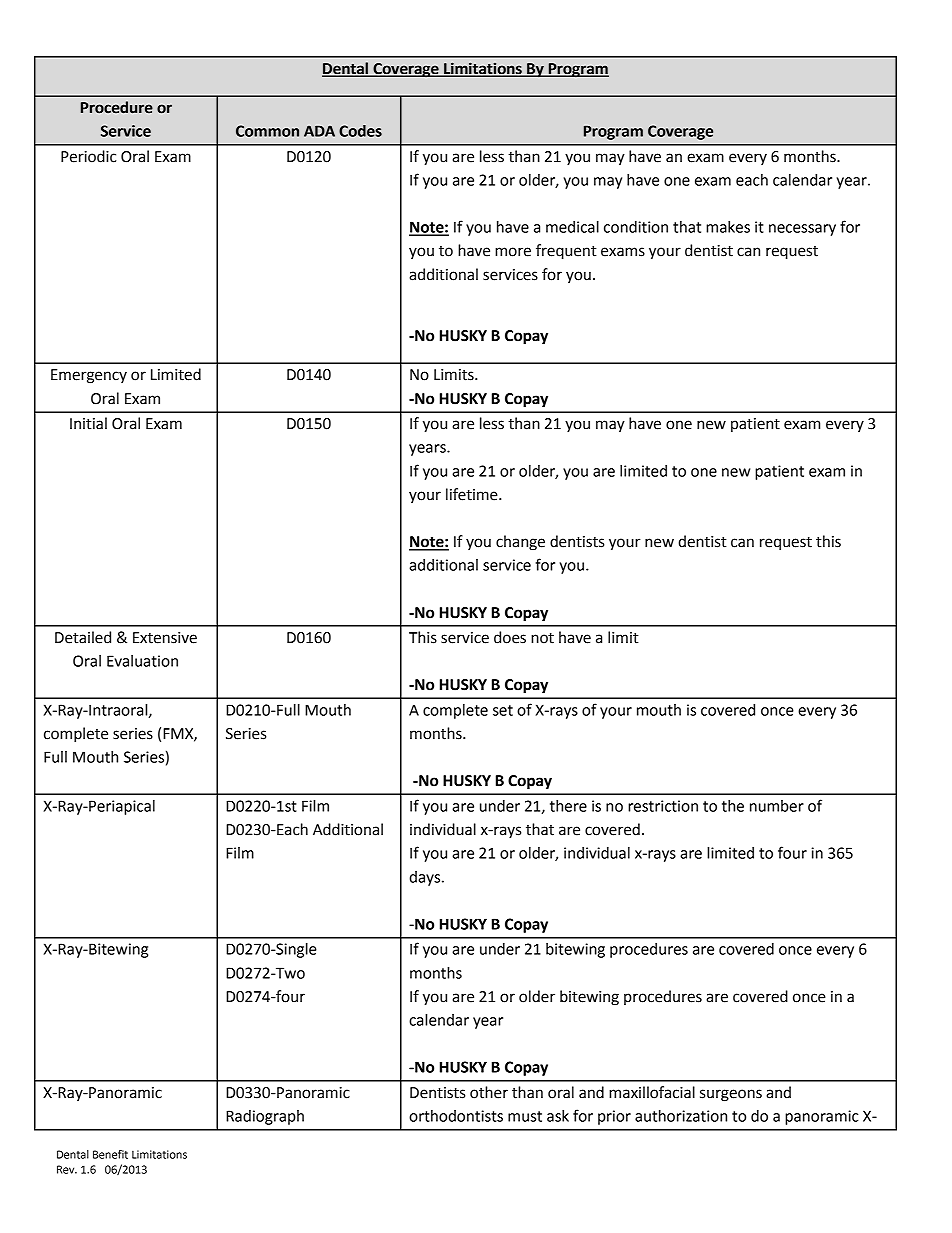 The height and width of the page is (1233, 952). What do you see at coordinates (360, 131) in the page?
I see `Codes` at bounding box center [360, 131].
